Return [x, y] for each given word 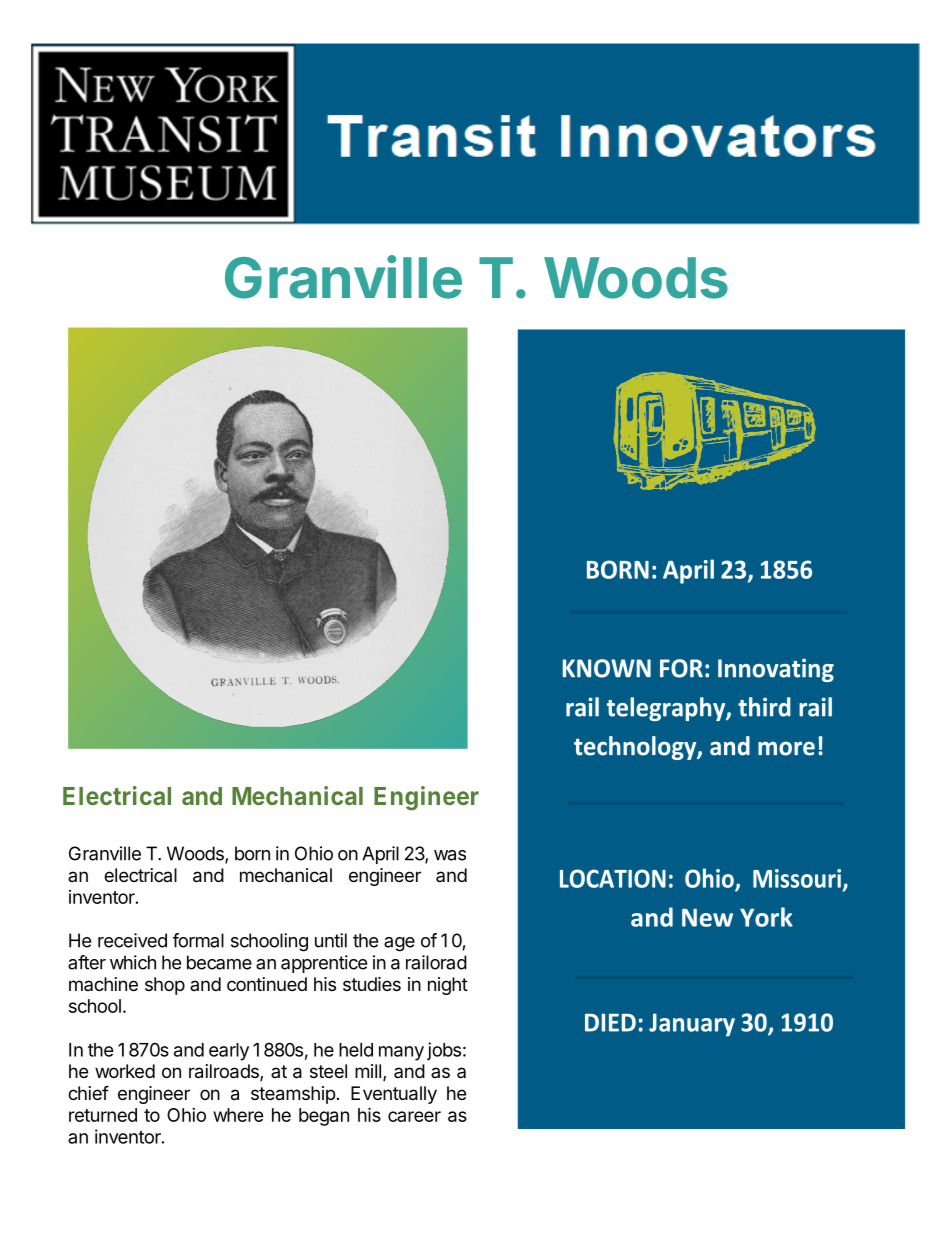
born [252, 853]
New [707, 918]
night [448, 986]
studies [372, 984]
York [766, 917]
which [133, 962]
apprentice [324, 964]
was [450, 855]
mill [368, 1071]
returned [103, 1115]
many [401, 1053]
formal [198, 940]
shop [165, 986]
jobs [444, 1051]
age [399, 944]
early [229, 1052]
